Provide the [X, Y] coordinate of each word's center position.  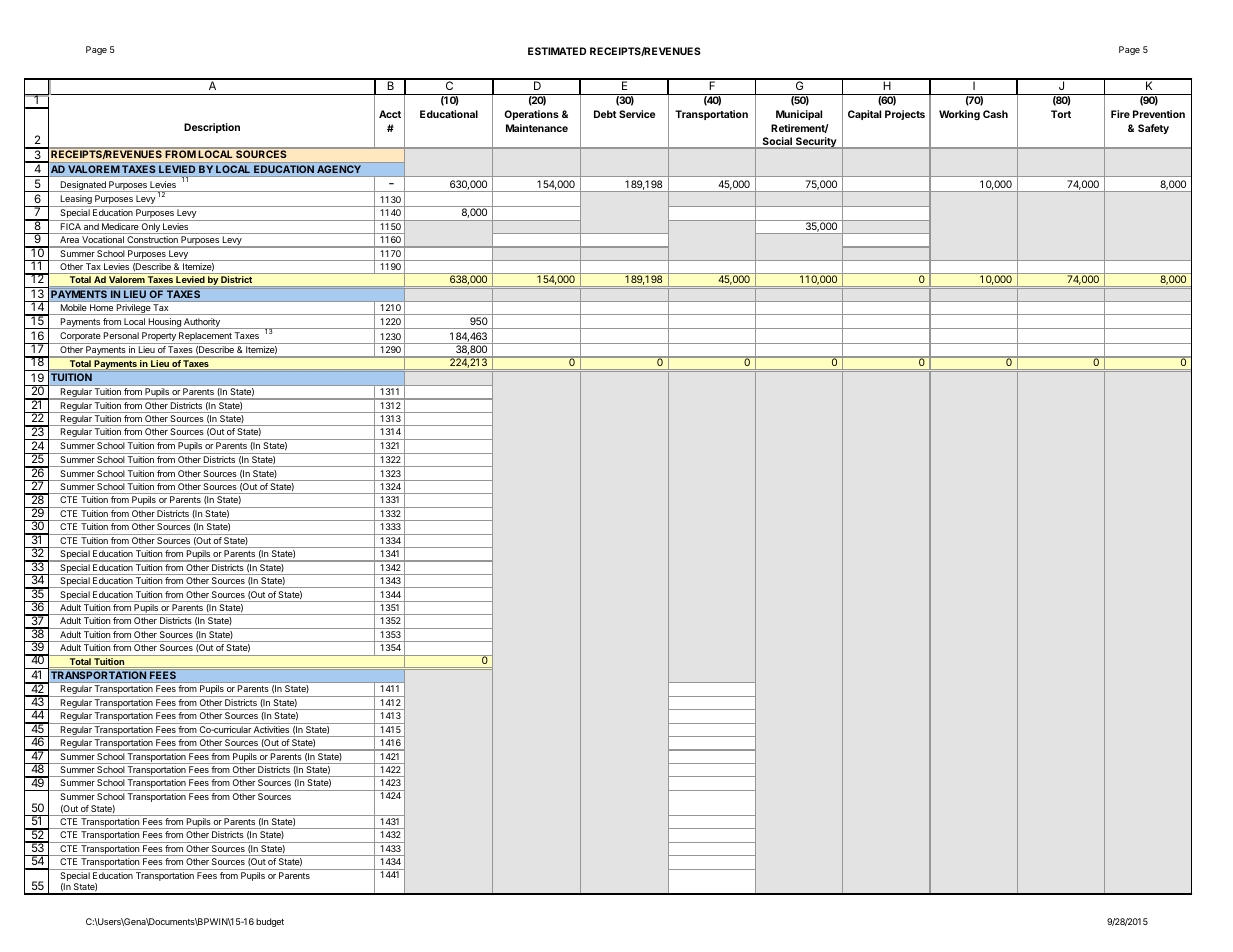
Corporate [80, 338]
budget [270, 922]
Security [816, 143]
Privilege [133, 309]
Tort [1061, 114]
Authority [202, 323]
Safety [1153, 129]
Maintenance [537, 128]
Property [159, 338]
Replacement [205, 338]
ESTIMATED [557, 51]
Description [212, 128]
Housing [164, 323]
